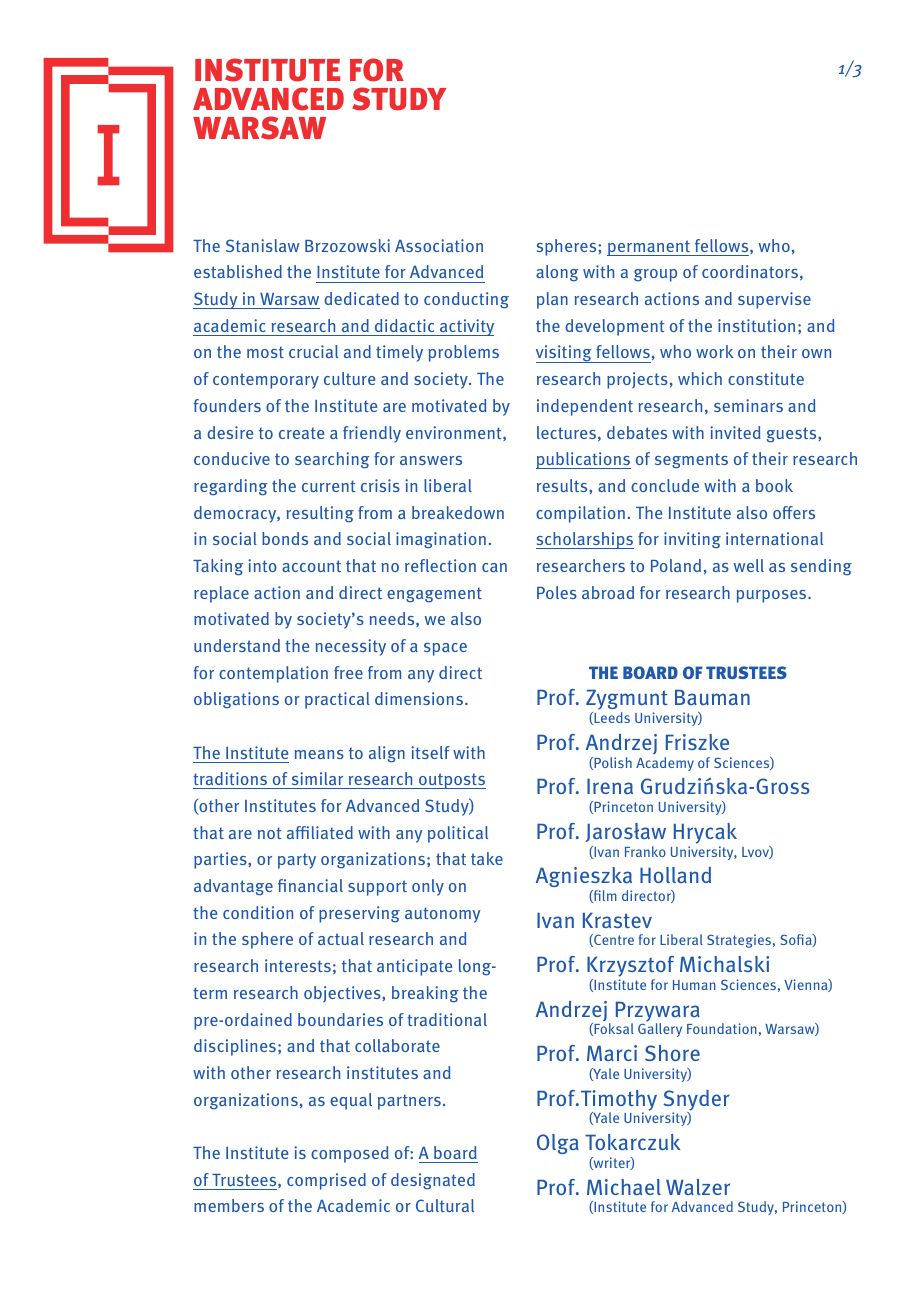 The image size is (924, 1290). What do you see at coordinates (558, 1144) in the page?
I see `Olga` at bounding box center [558, 1144].
